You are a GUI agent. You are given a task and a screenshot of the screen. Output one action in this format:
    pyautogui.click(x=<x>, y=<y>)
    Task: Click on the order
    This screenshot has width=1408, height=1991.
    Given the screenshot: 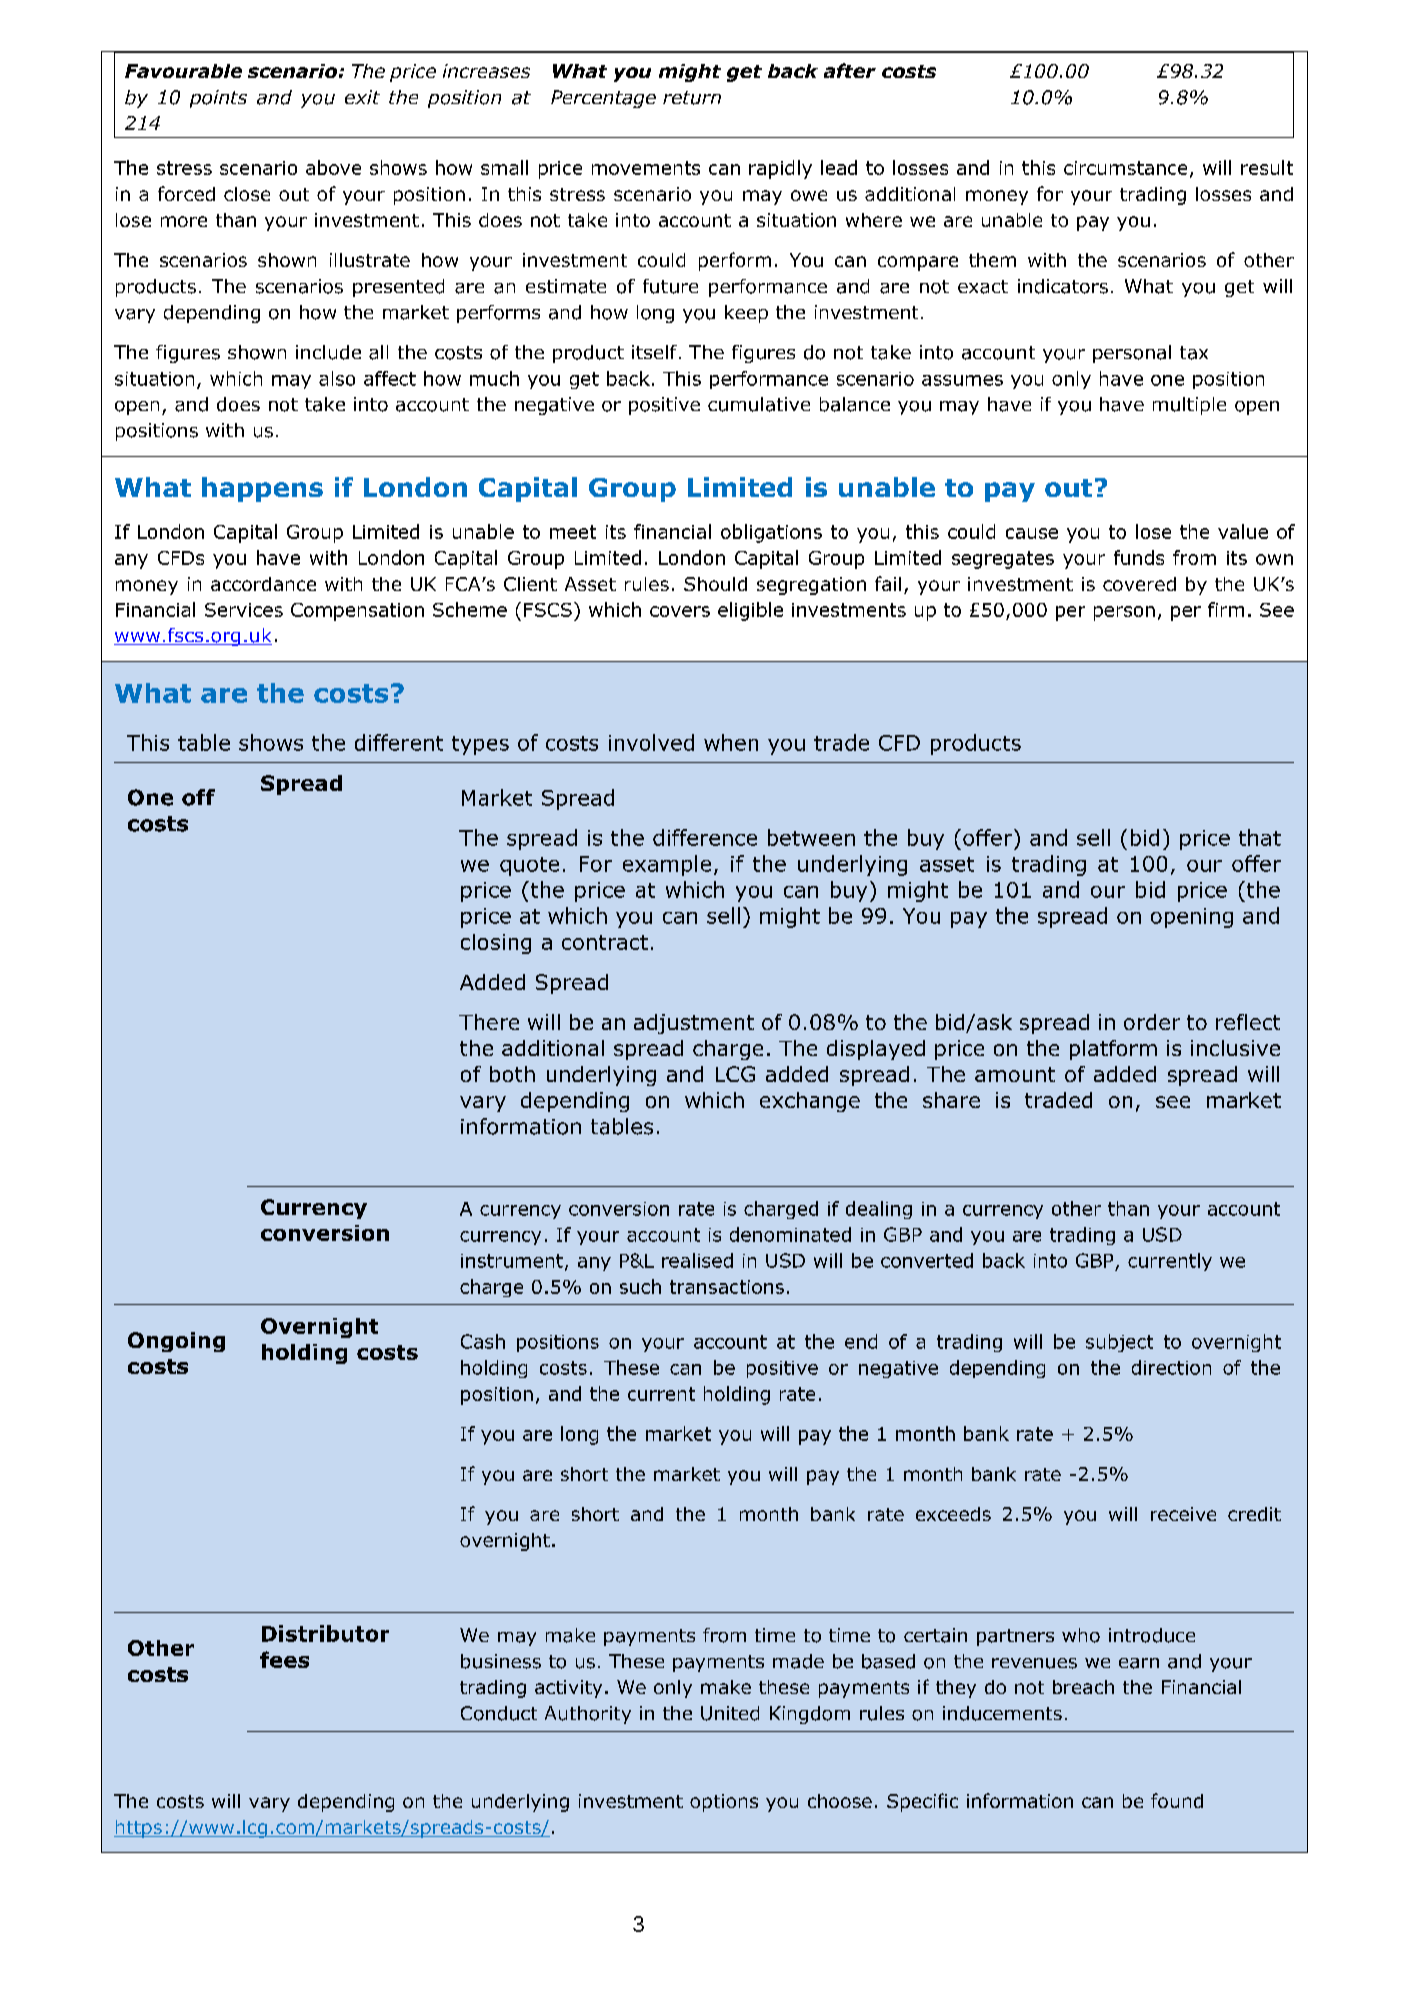 What is the action you would take?
    pyautogui.click(x=1152, y=1022)
